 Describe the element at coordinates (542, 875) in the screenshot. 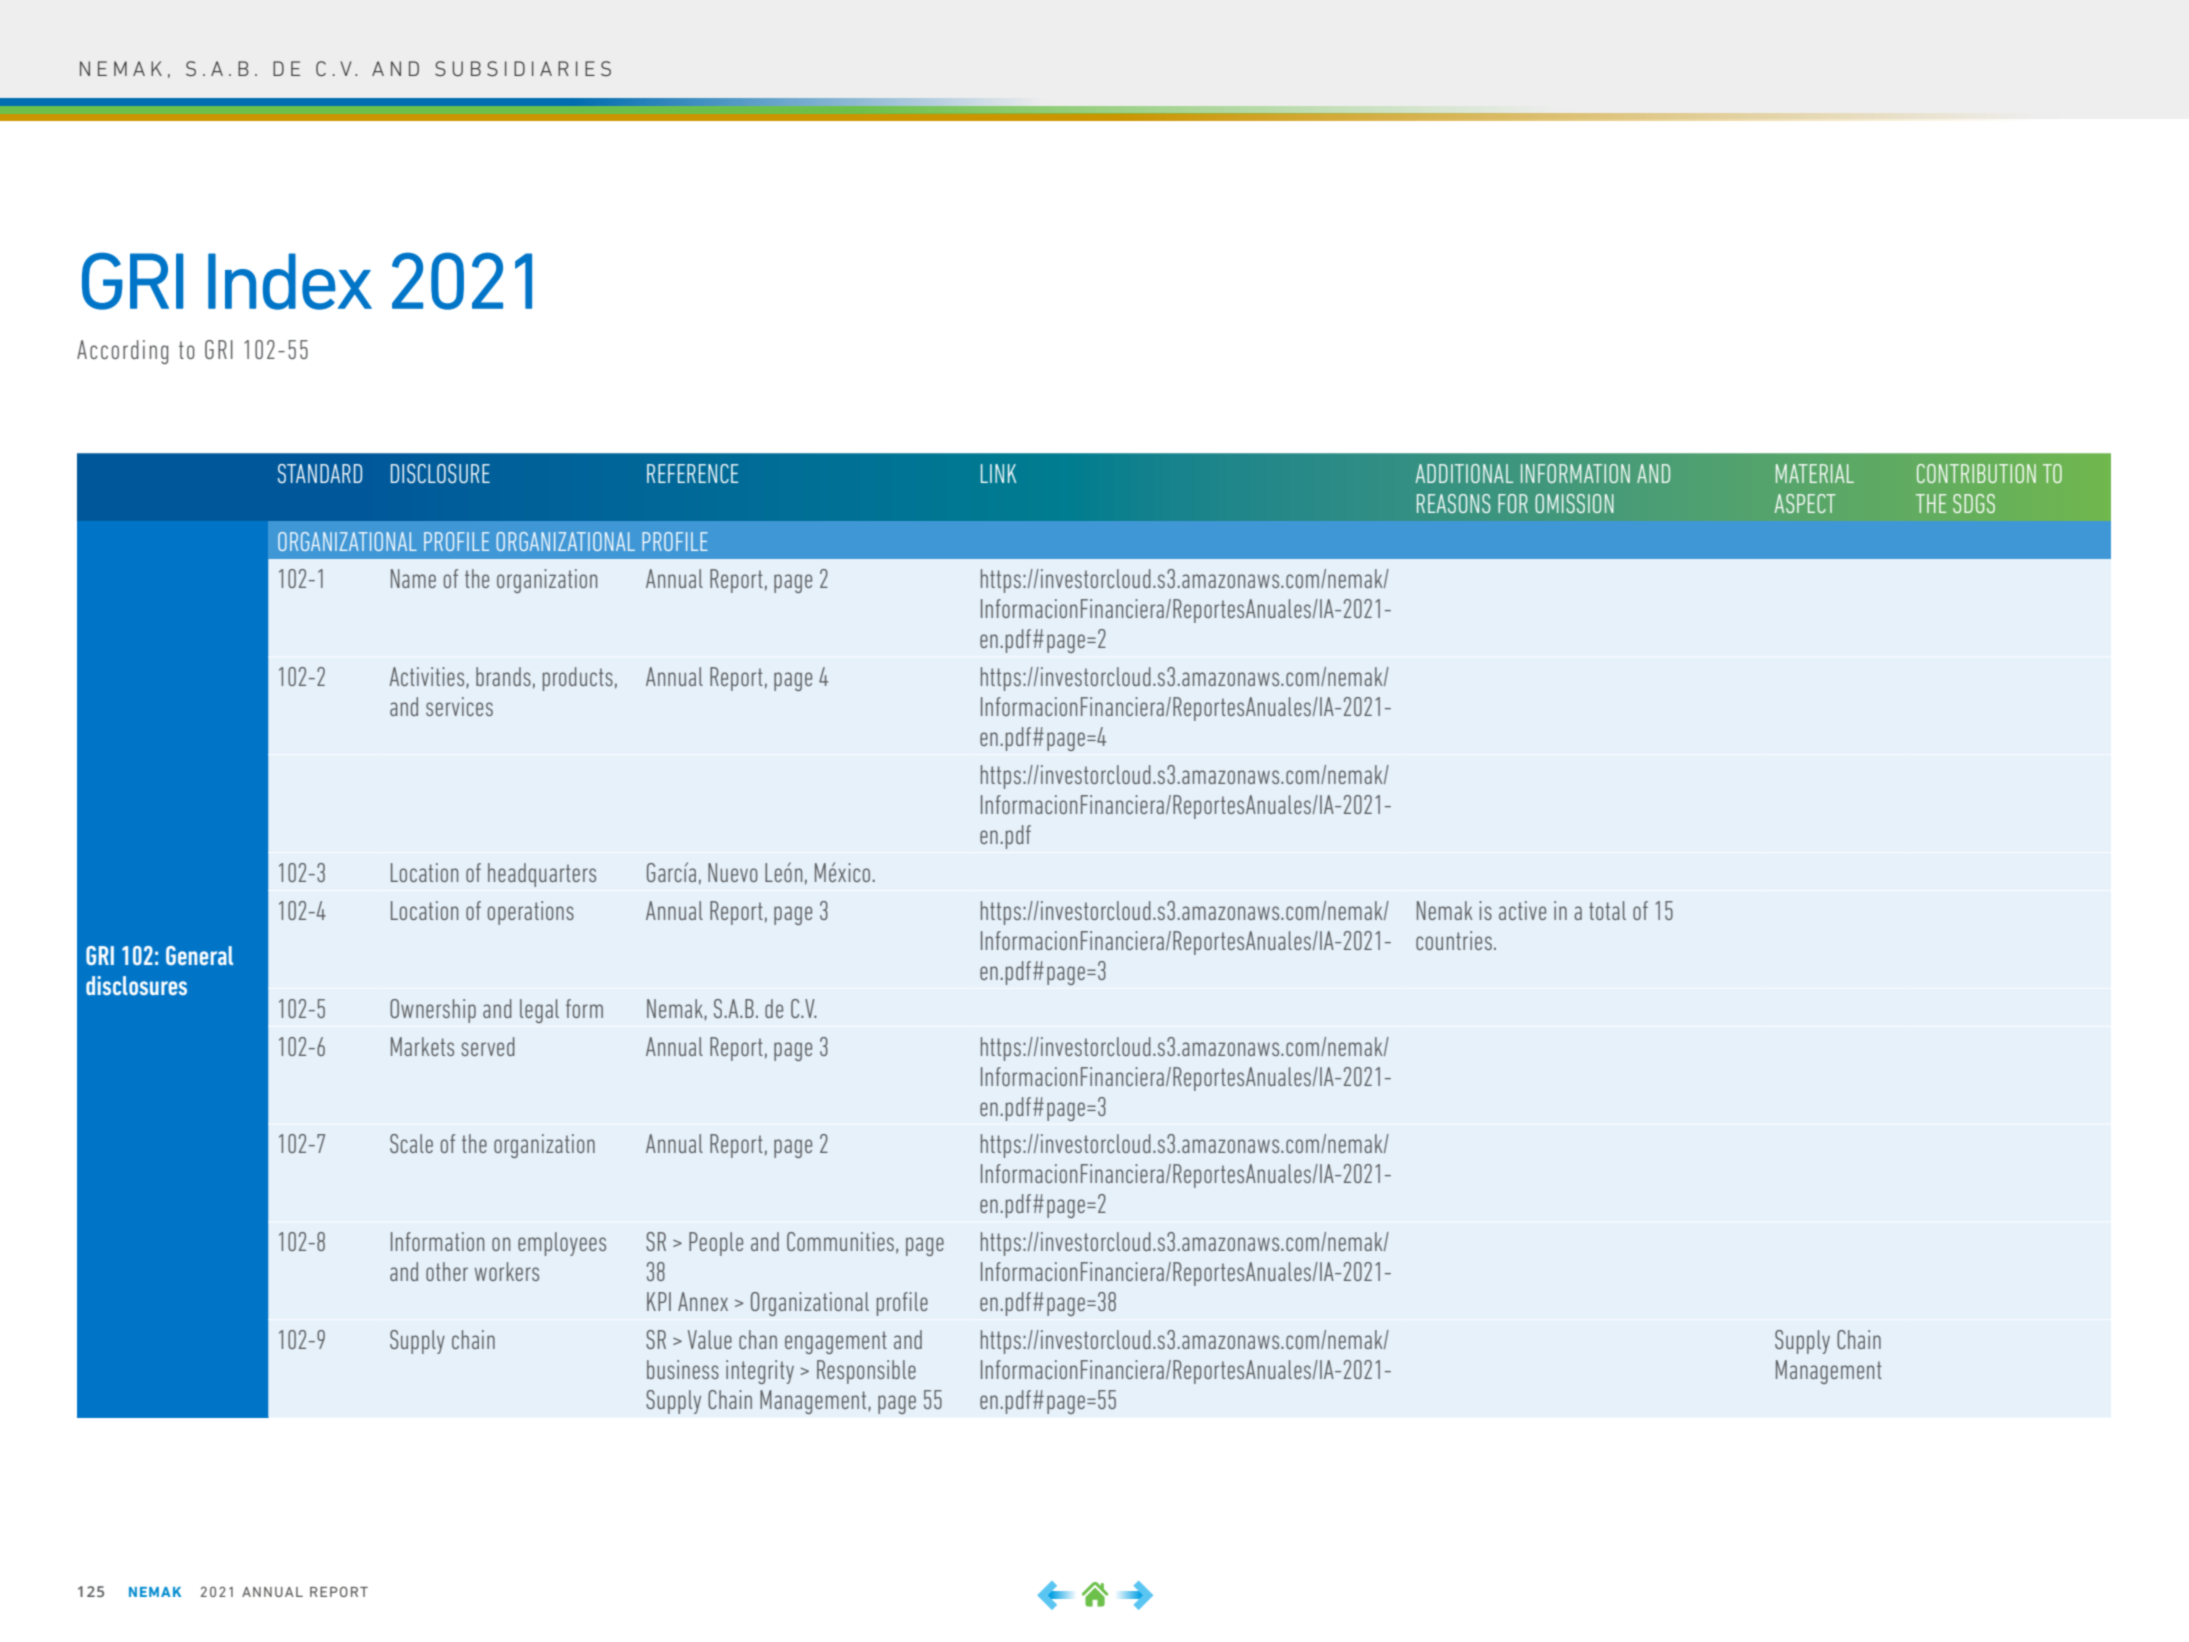

I see `headquarters` at that location.
